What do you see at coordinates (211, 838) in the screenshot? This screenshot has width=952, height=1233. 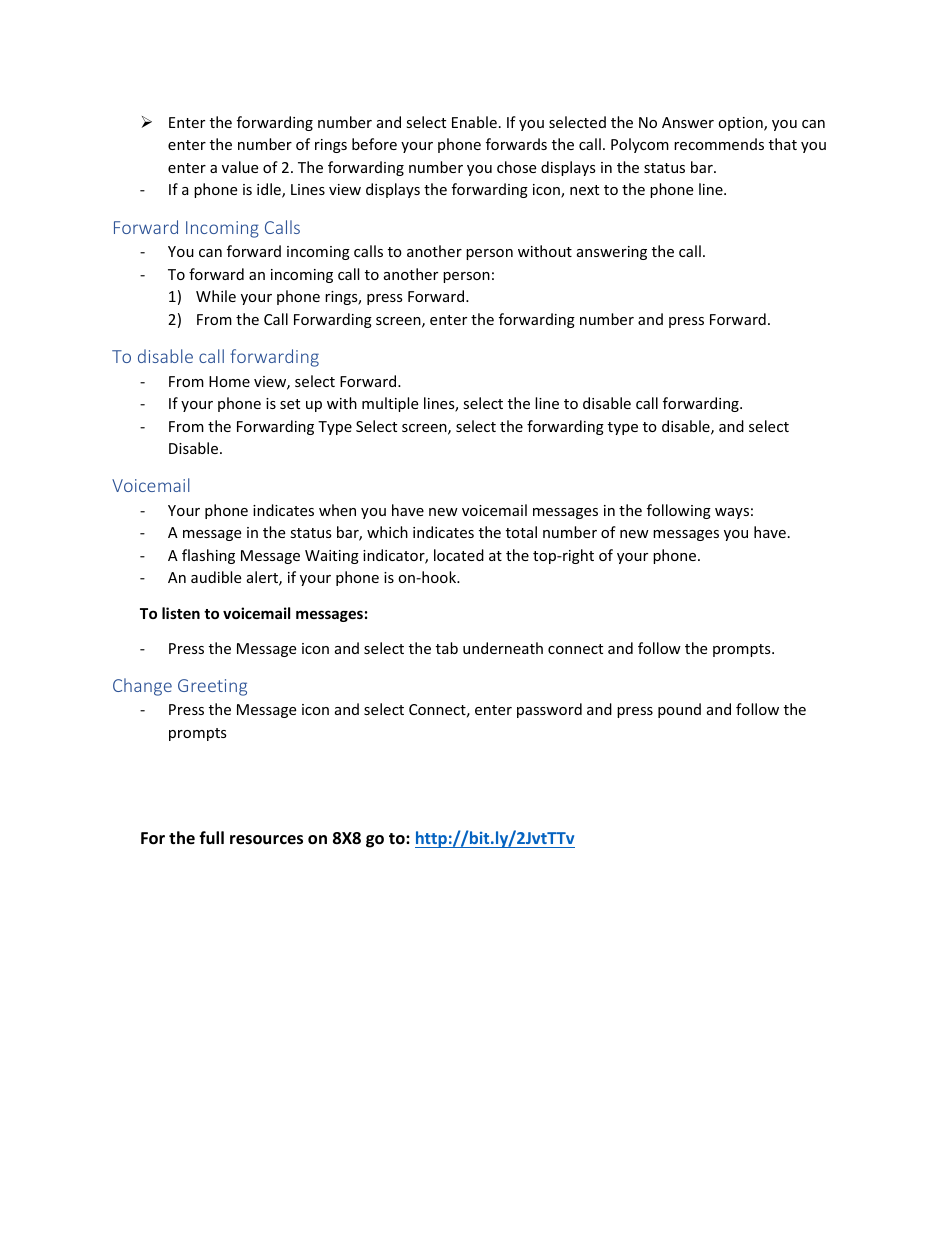 I see `full` at bounding box center [211, 838].
